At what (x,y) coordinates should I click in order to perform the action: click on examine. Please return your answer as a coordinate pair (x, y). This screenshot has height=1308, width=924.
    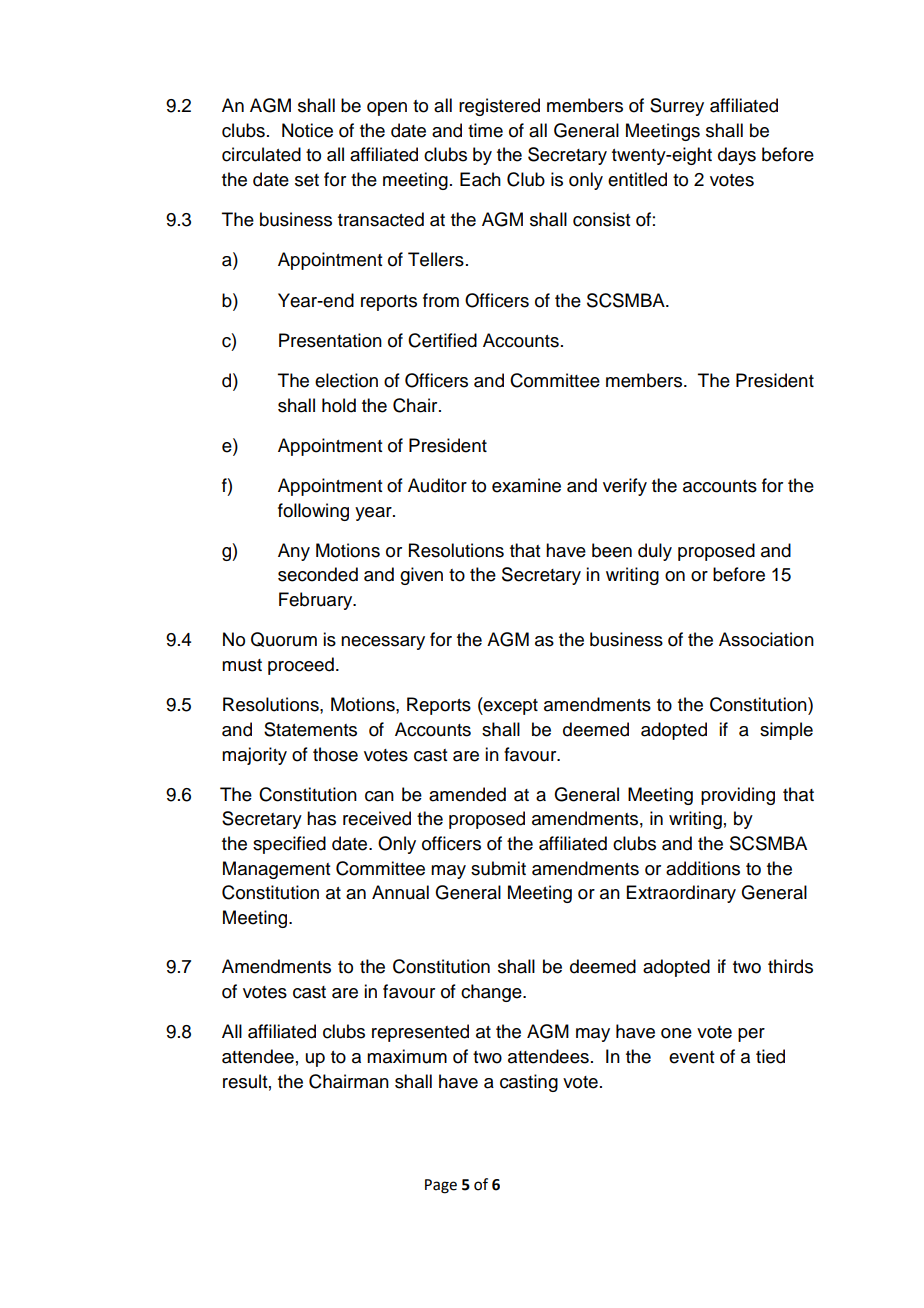
    Looking at the image, I should click on (526, 485).
